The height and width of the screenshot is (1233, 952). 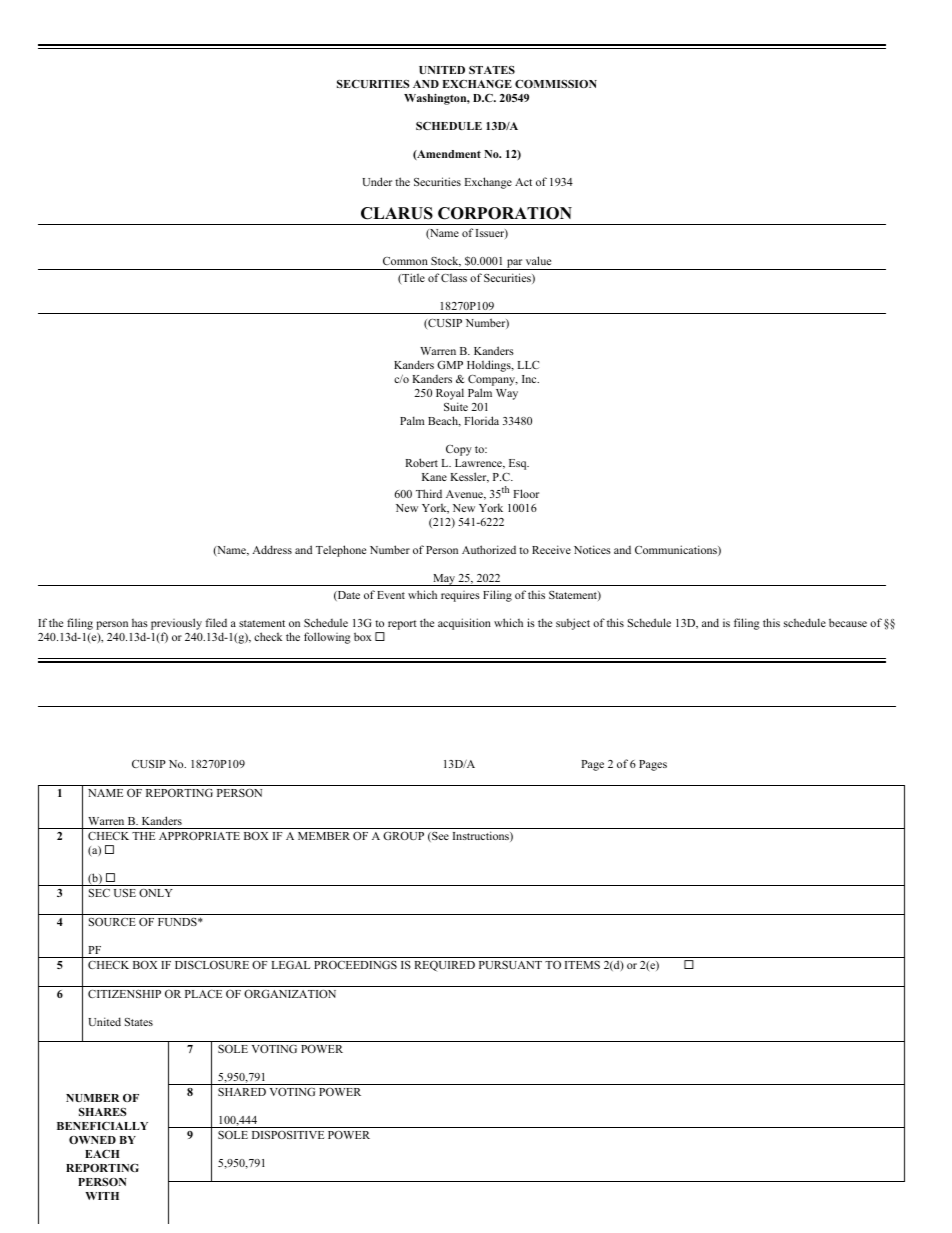 What do you see at coordinates (530, 379) in the screenshot?
I see `Inc` at bounding box center [530, 379].
